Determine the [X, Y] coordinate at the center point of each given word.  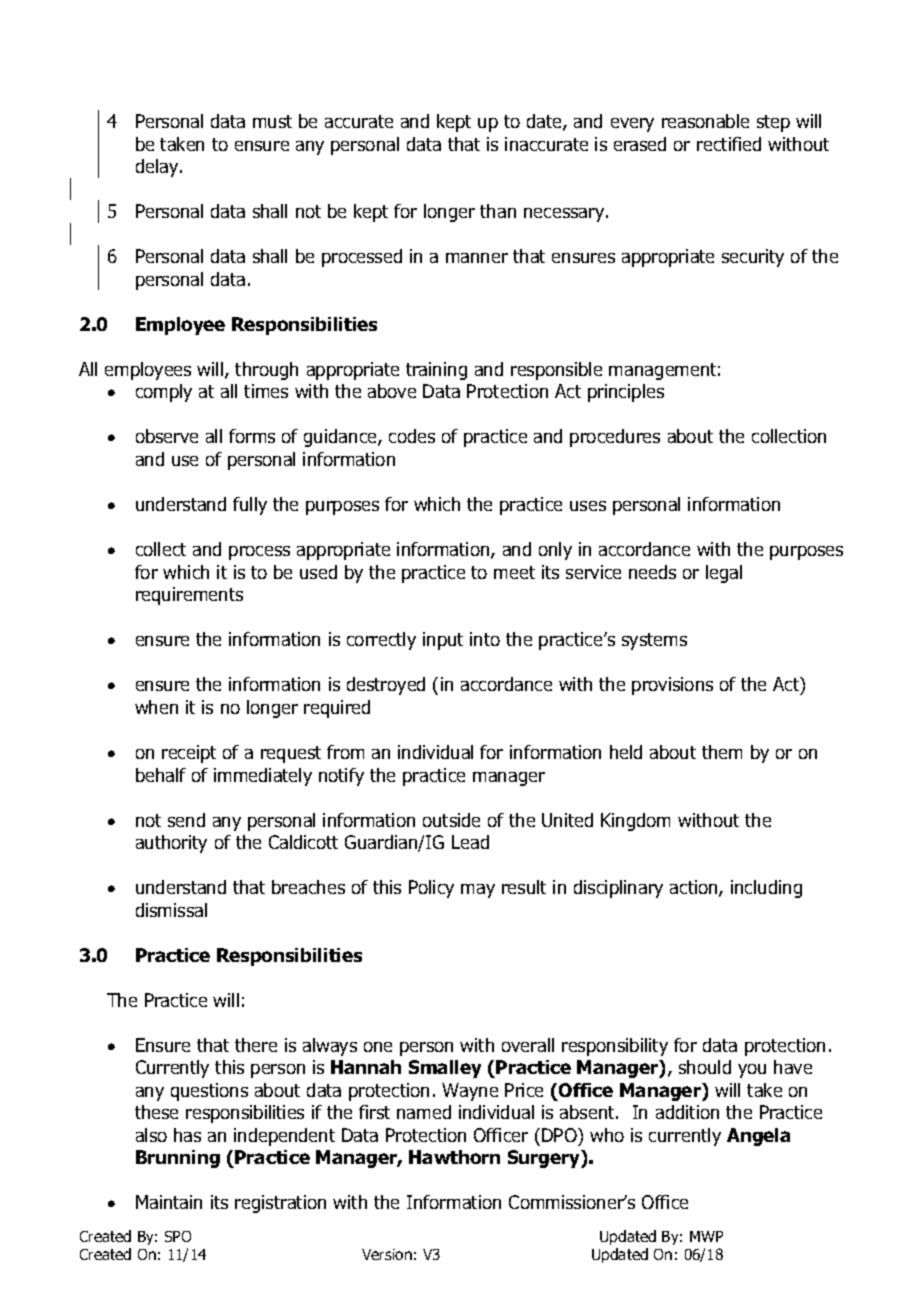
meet [514, 572]
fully [250, 506]
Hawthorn [454, 1157]
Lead [470, 842]
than [498, 211]
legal [724, 574]
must [272, 121]
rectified [729, 144]
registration [280, 1204]
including [766, 889]
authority [171, 844]
